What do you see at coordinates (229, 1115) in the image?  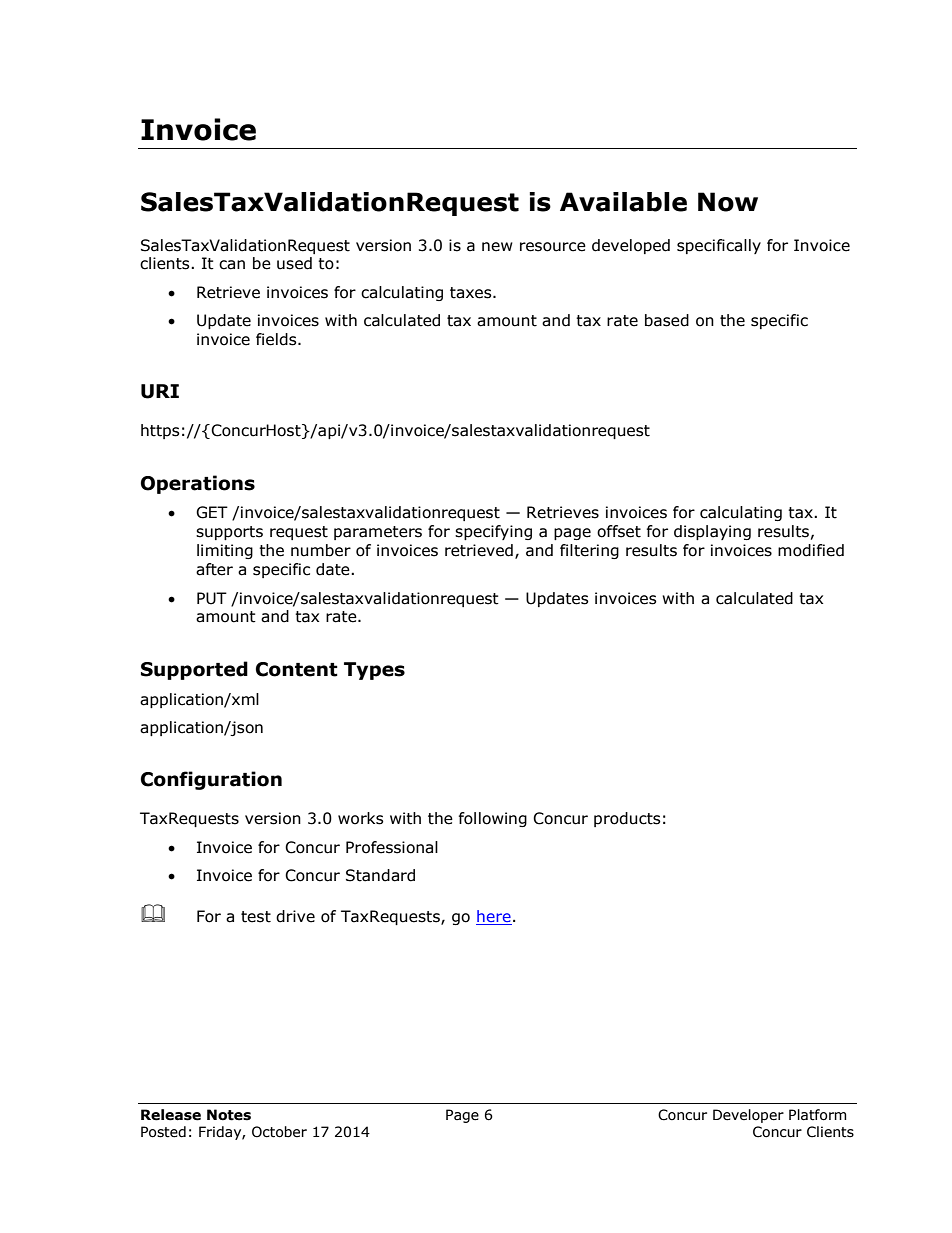 I see `Notes` at bounding box center [229, 1115].
